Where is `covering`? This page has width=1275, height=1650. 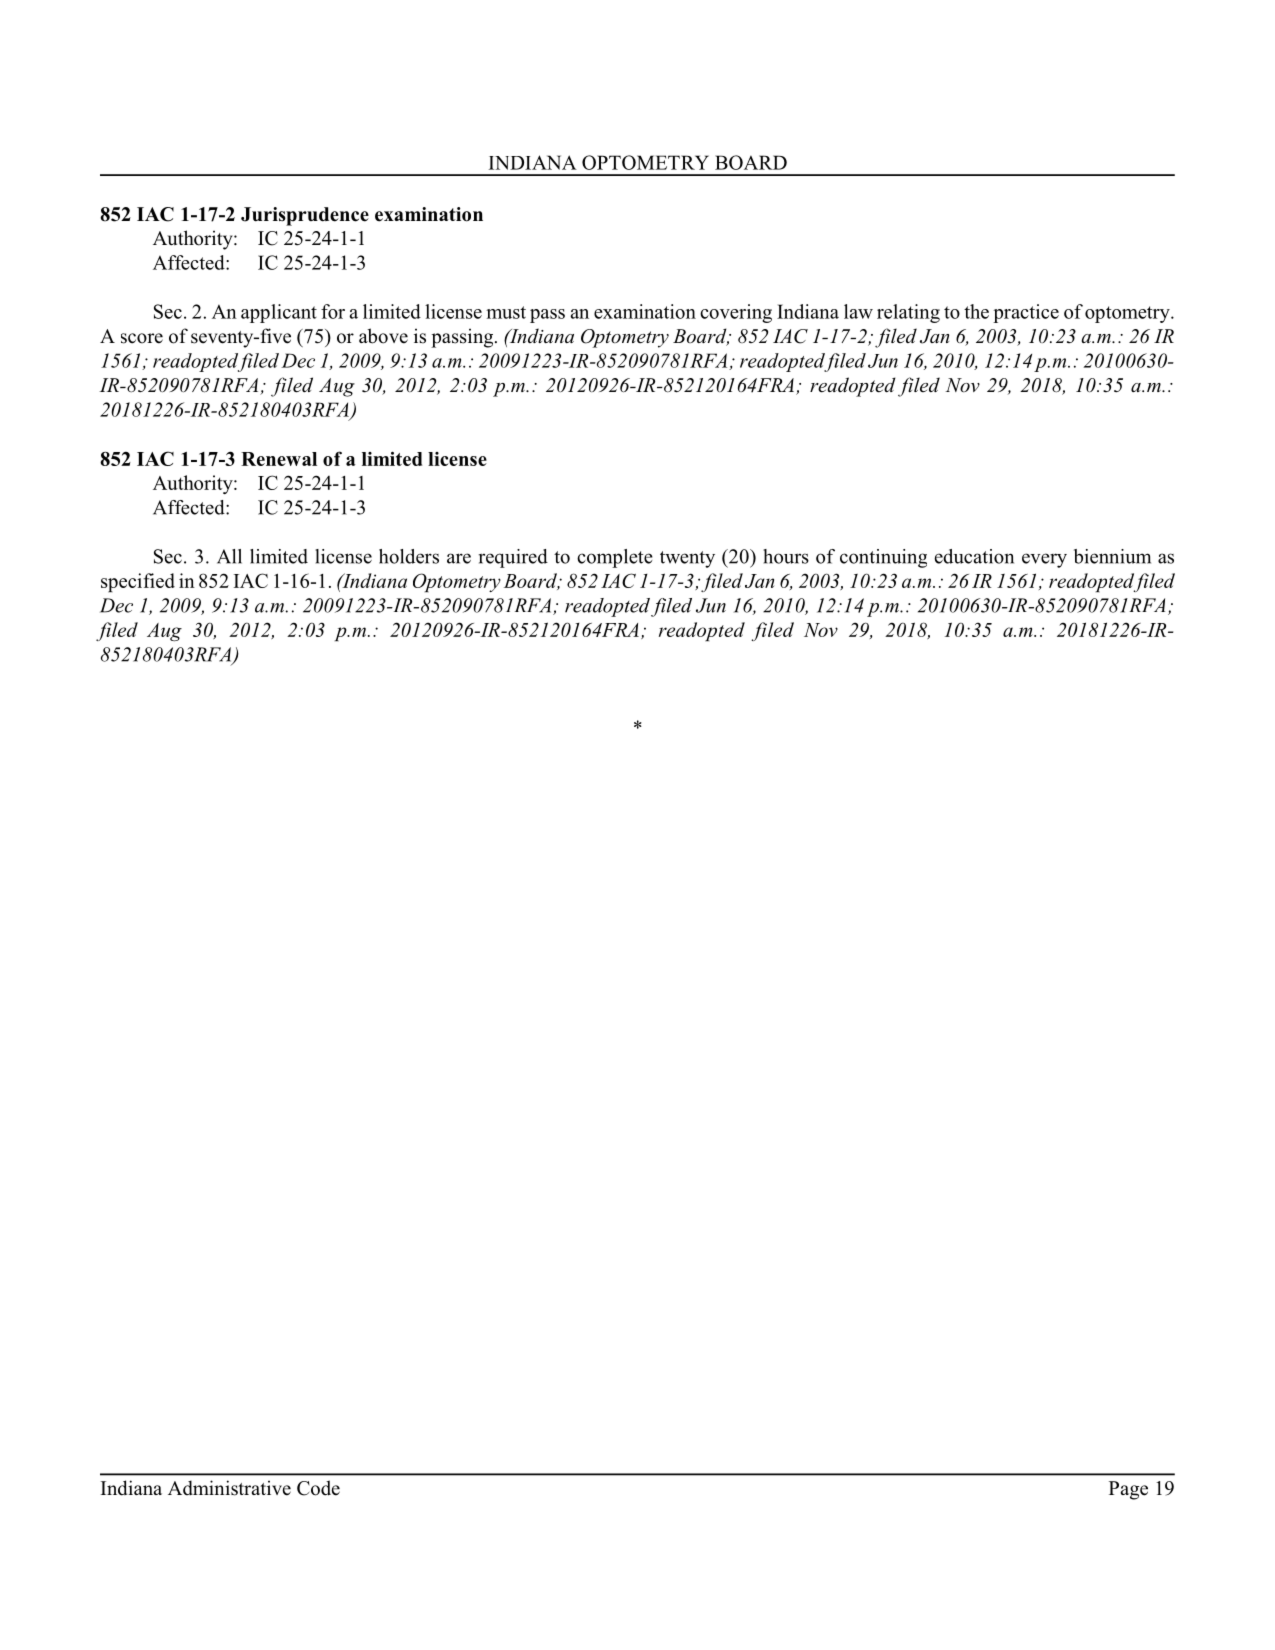
covering is located at coordinates (736, 313).
